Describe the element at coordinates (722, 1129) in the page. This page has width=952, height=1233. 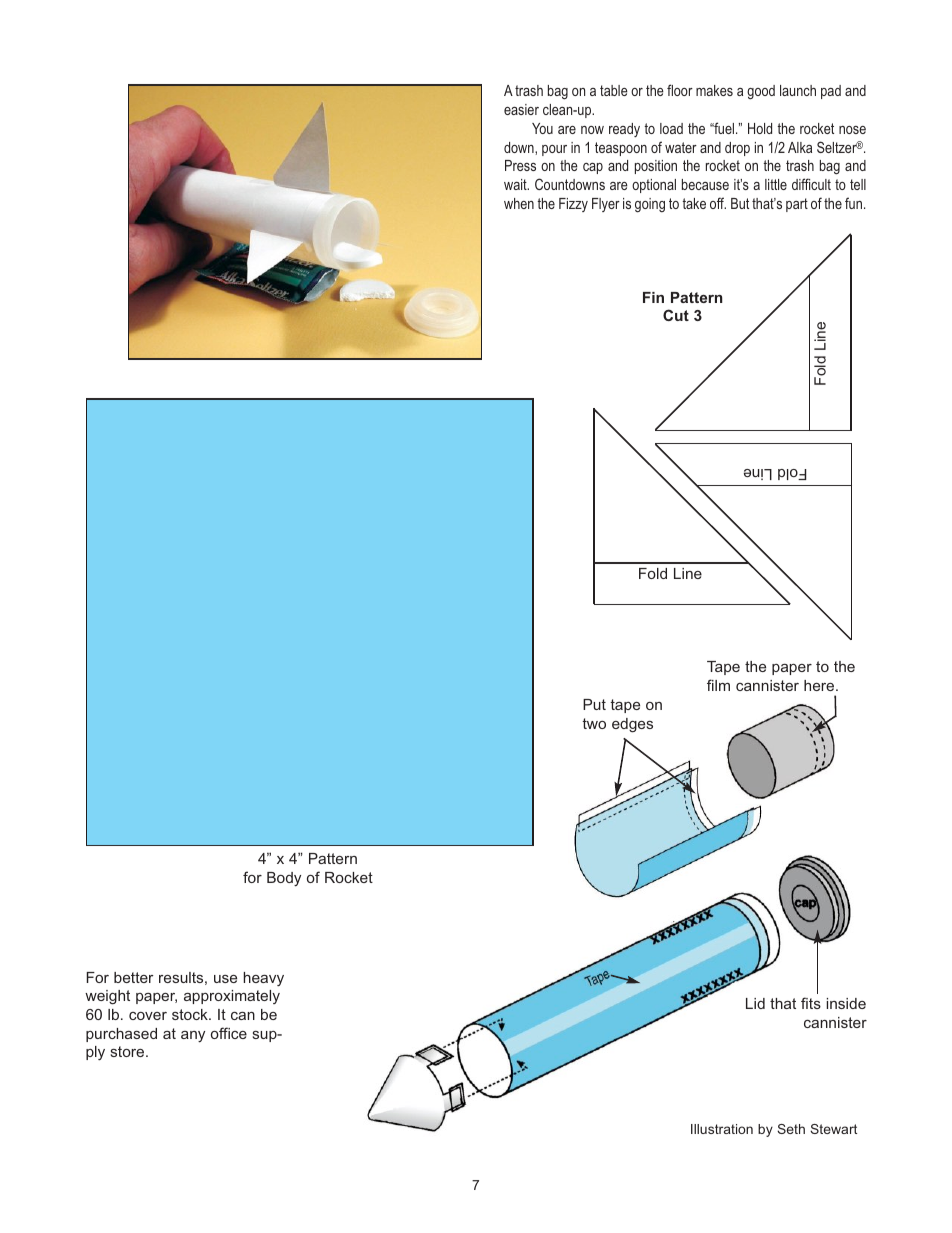
I see `Illustration` at that location.
